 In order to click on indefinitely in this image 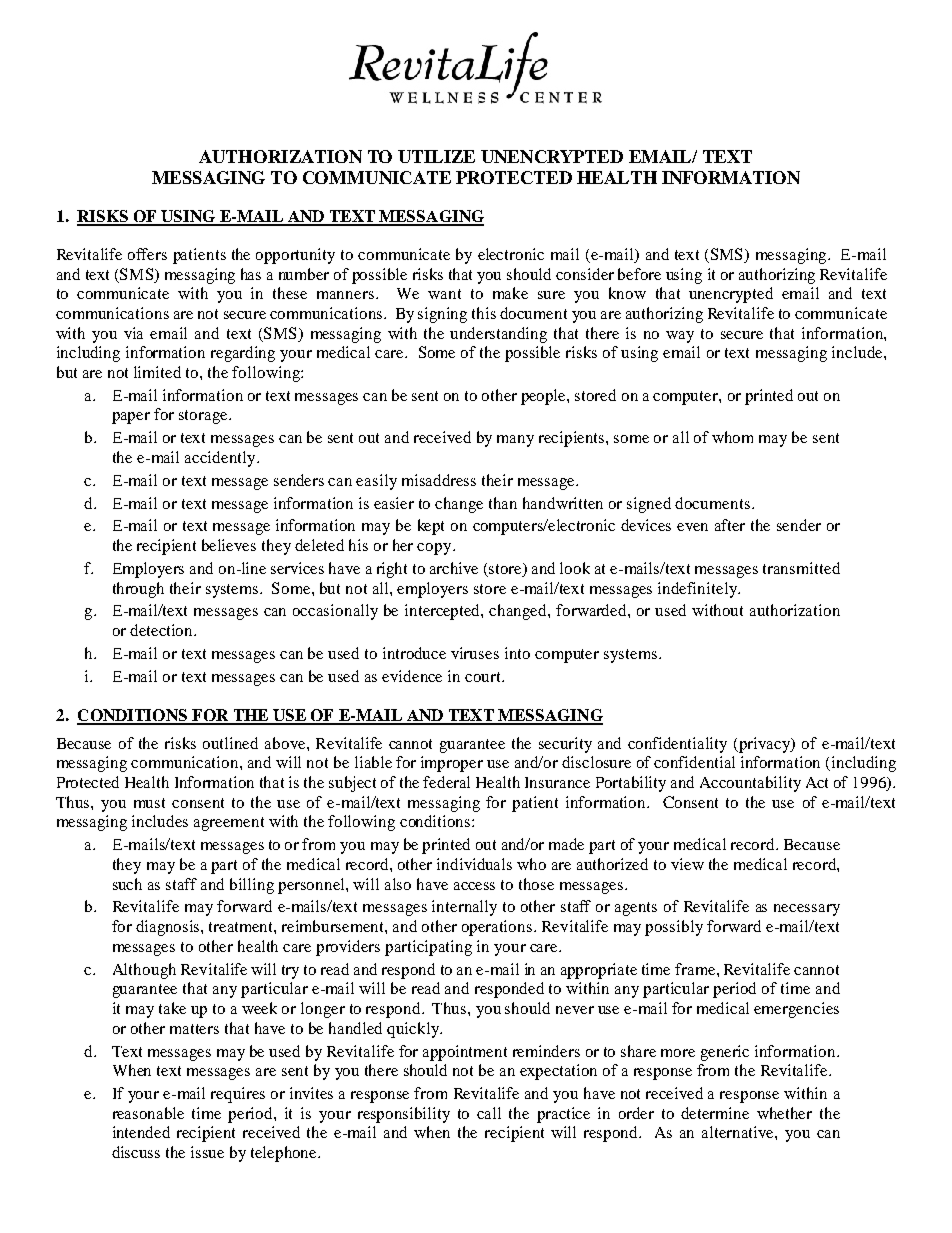, I will do `click(698, 590)`.
